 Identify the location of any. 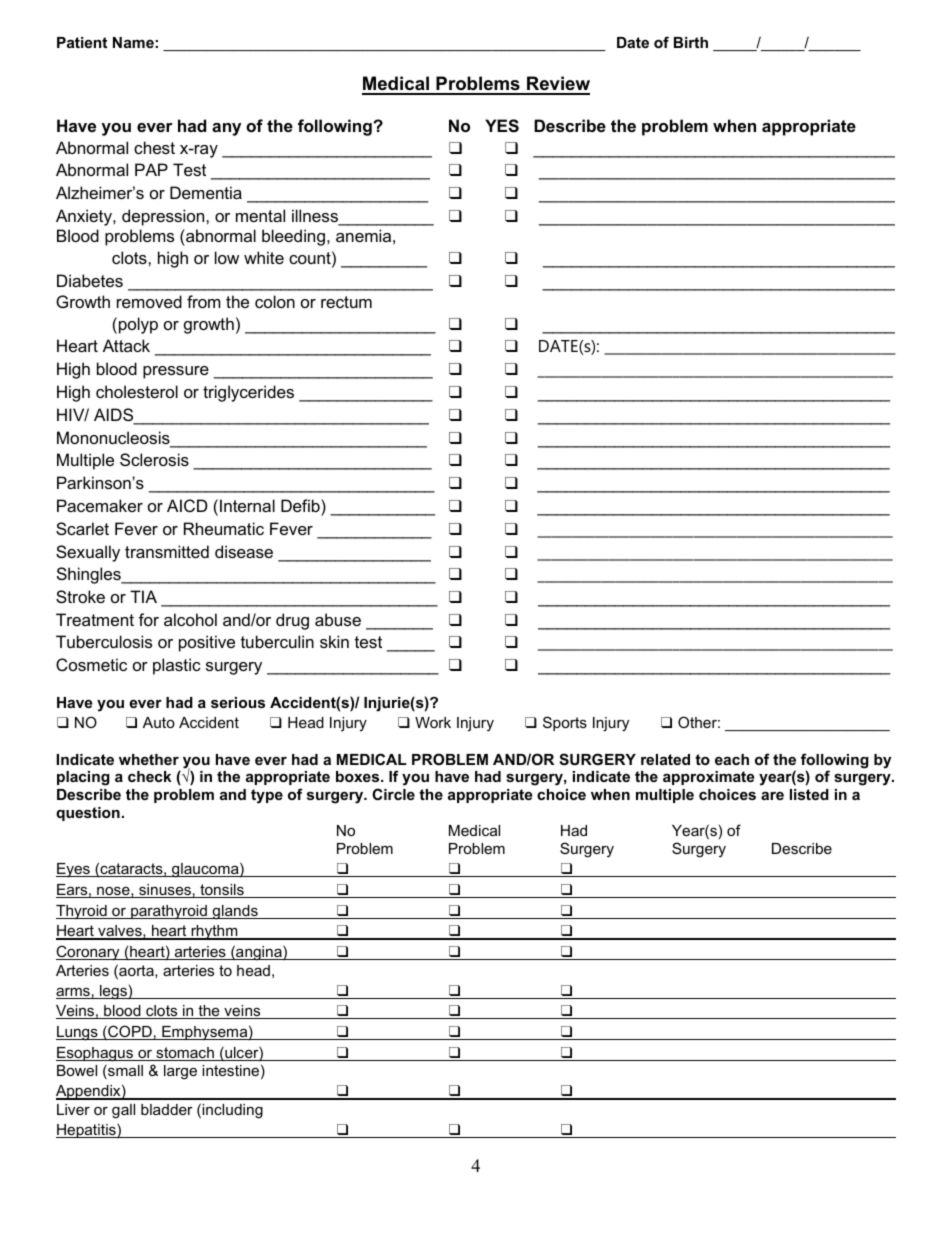
(226, 129).
